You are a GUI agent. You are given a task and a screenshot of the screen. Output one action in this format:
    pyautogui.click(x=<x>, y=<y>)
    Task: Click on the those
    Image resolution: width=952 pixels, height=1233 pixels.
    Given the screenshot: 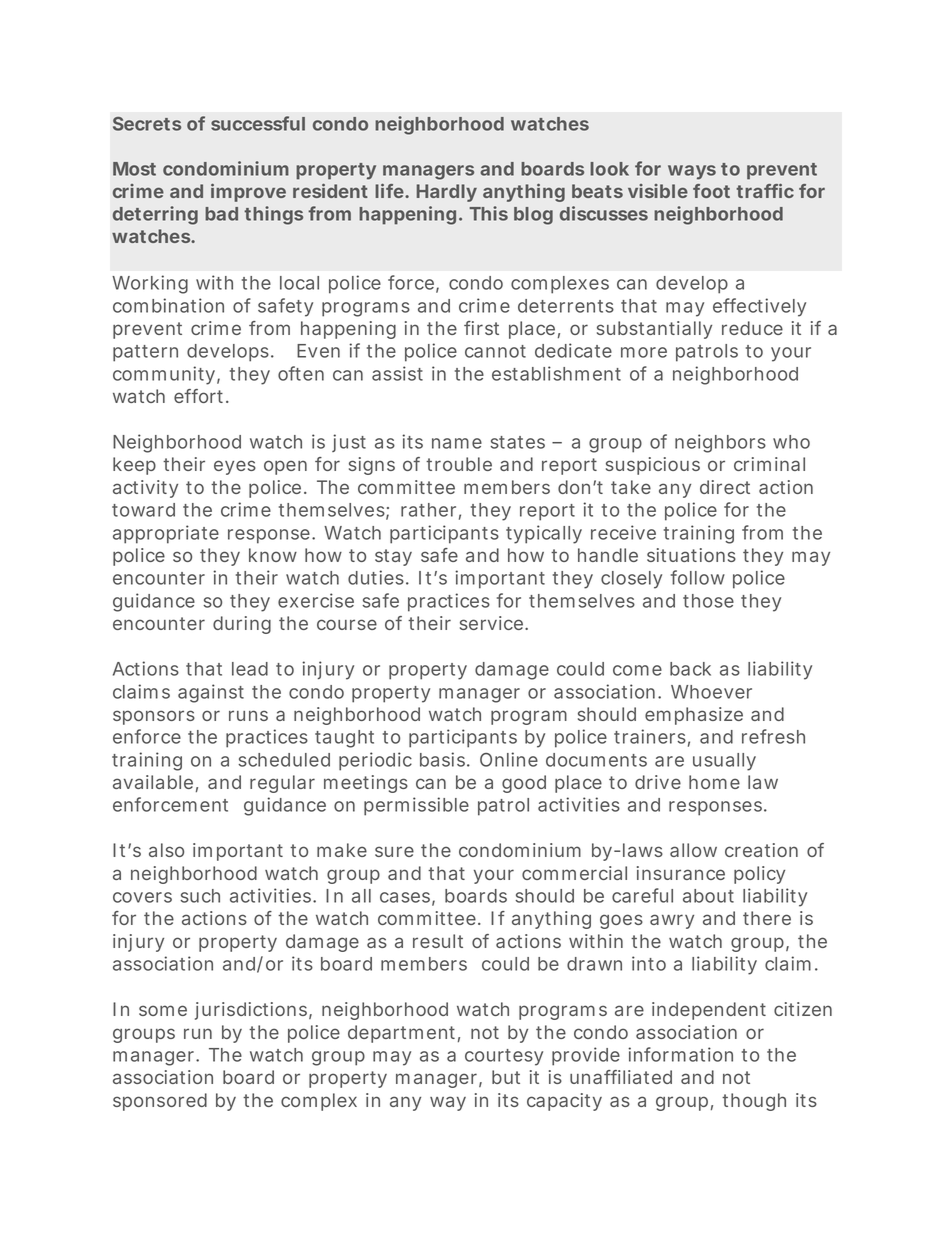 What is the action you would take?
    pyautogui.click(x=708, y=601)
